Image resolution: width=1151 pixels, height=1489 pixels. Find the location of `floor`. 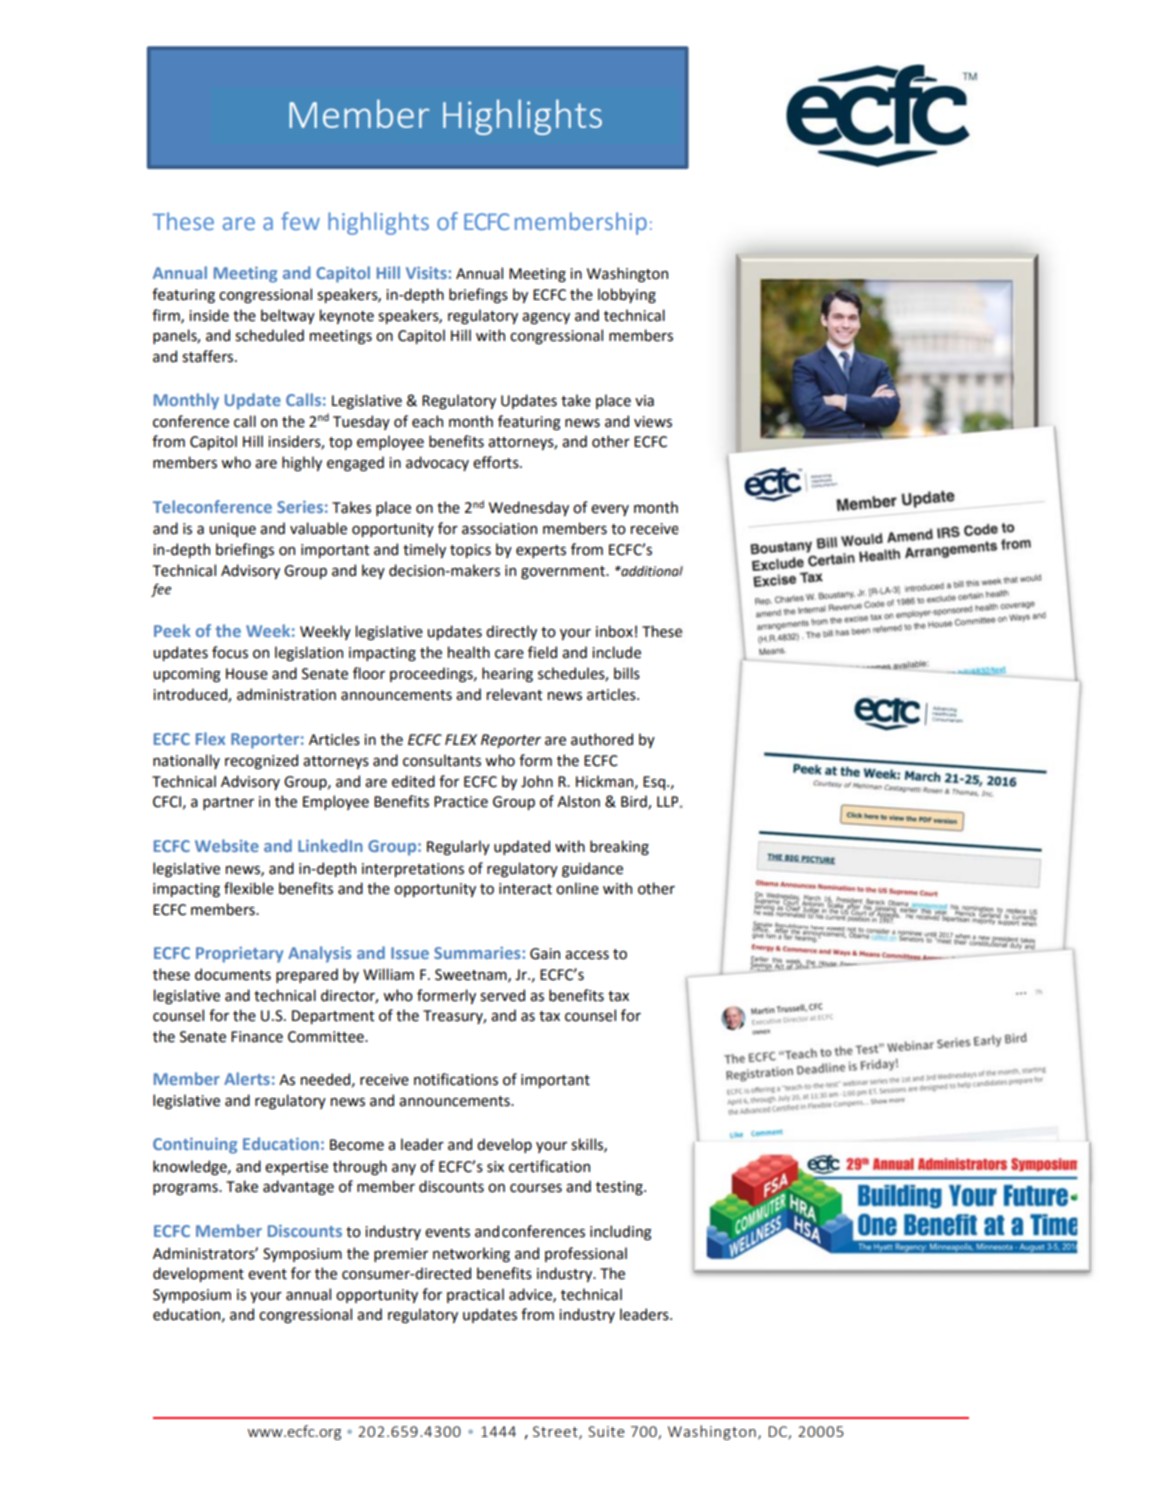

floor is located at coordinates (369, 673).
